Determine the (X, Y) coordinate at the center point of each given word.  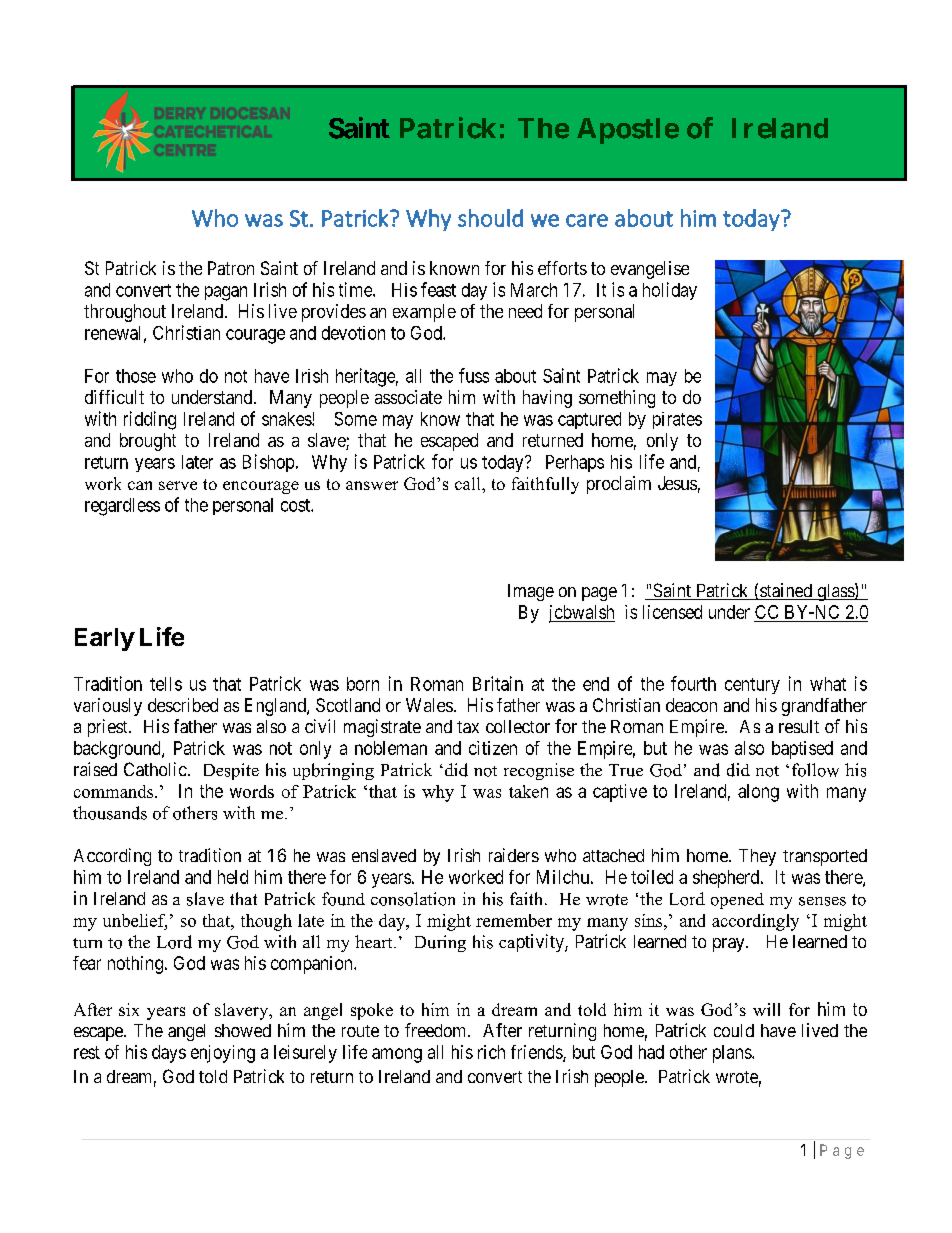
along (758, 793)
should (490, 218)
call (469, 483)
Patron (231, 268)
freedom (437, 1030)
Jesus (677, 483)
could (734, 1030)
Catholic (155, 769)
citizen (493, 748)
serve (178, 485)
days (169, 1054)
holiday (670, 291)
